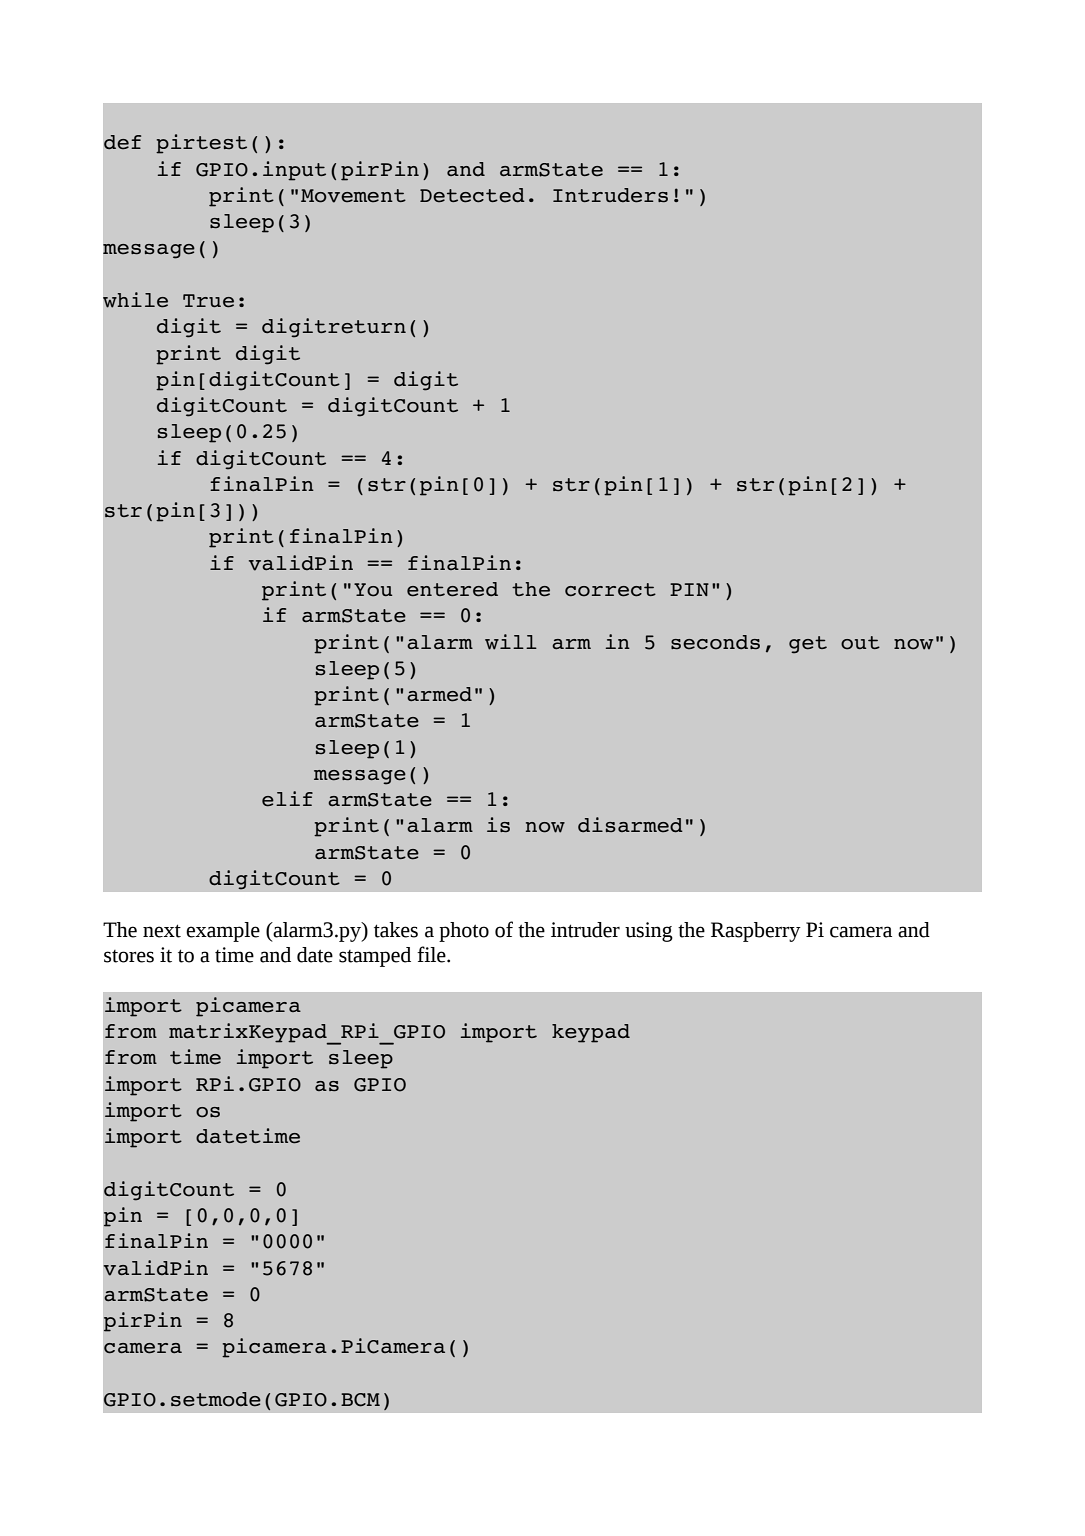 The width and height of the image is (1085, 1536). I want to click on seconds, so click(715, 642).
